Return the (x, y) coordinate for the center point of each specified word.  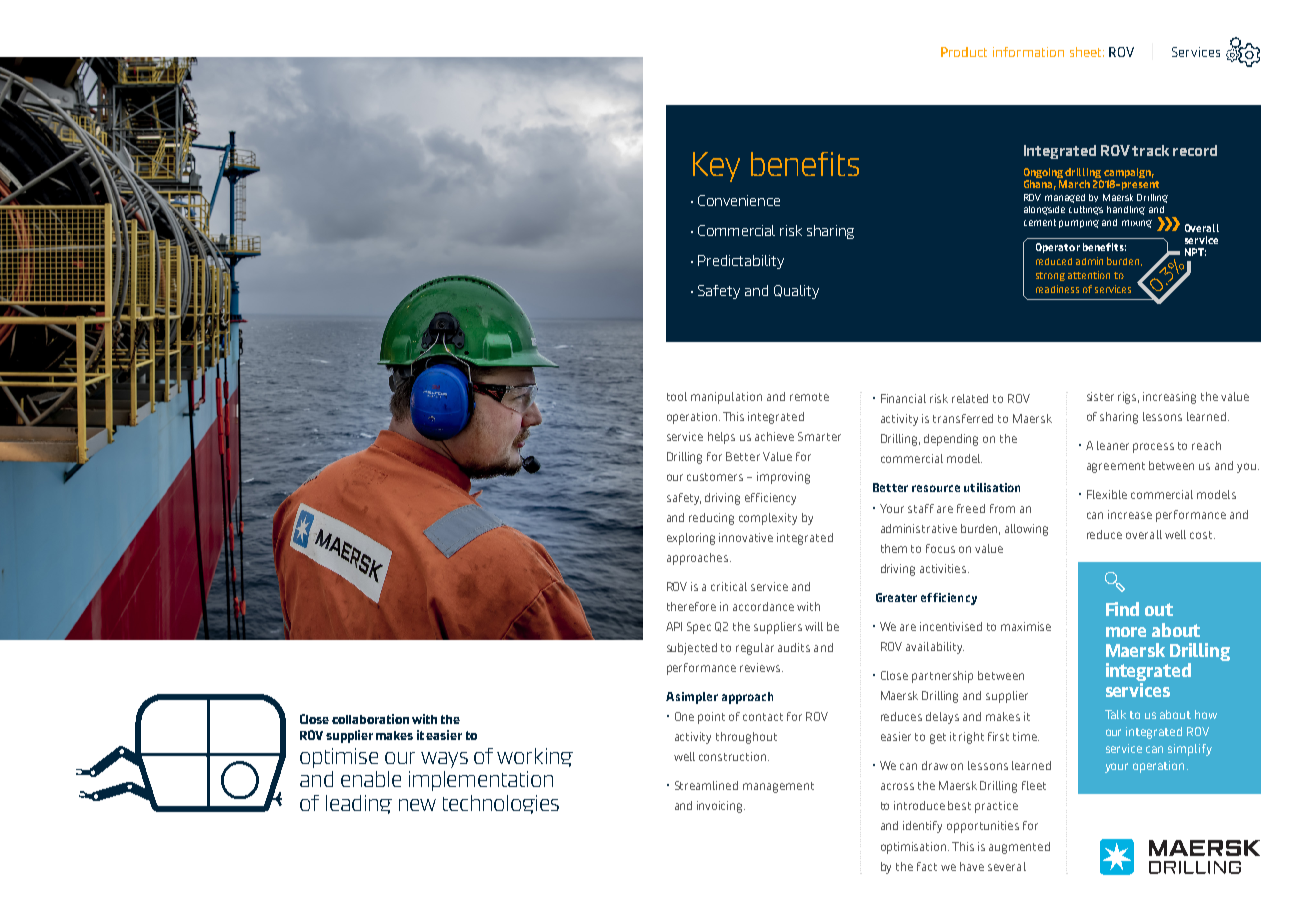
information (1028, 52)
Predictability (741, 262)
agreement (1116, 467)
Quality (796, 292)
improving (783, 478)
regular (755, 649)
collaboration (370, 719)
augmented (1019, 848)
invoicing (721, 807)
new (417, 805)
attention (1089, 275)
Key (716, 167)
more (1126, 632)
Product (964, 52)
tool (677, 396)
